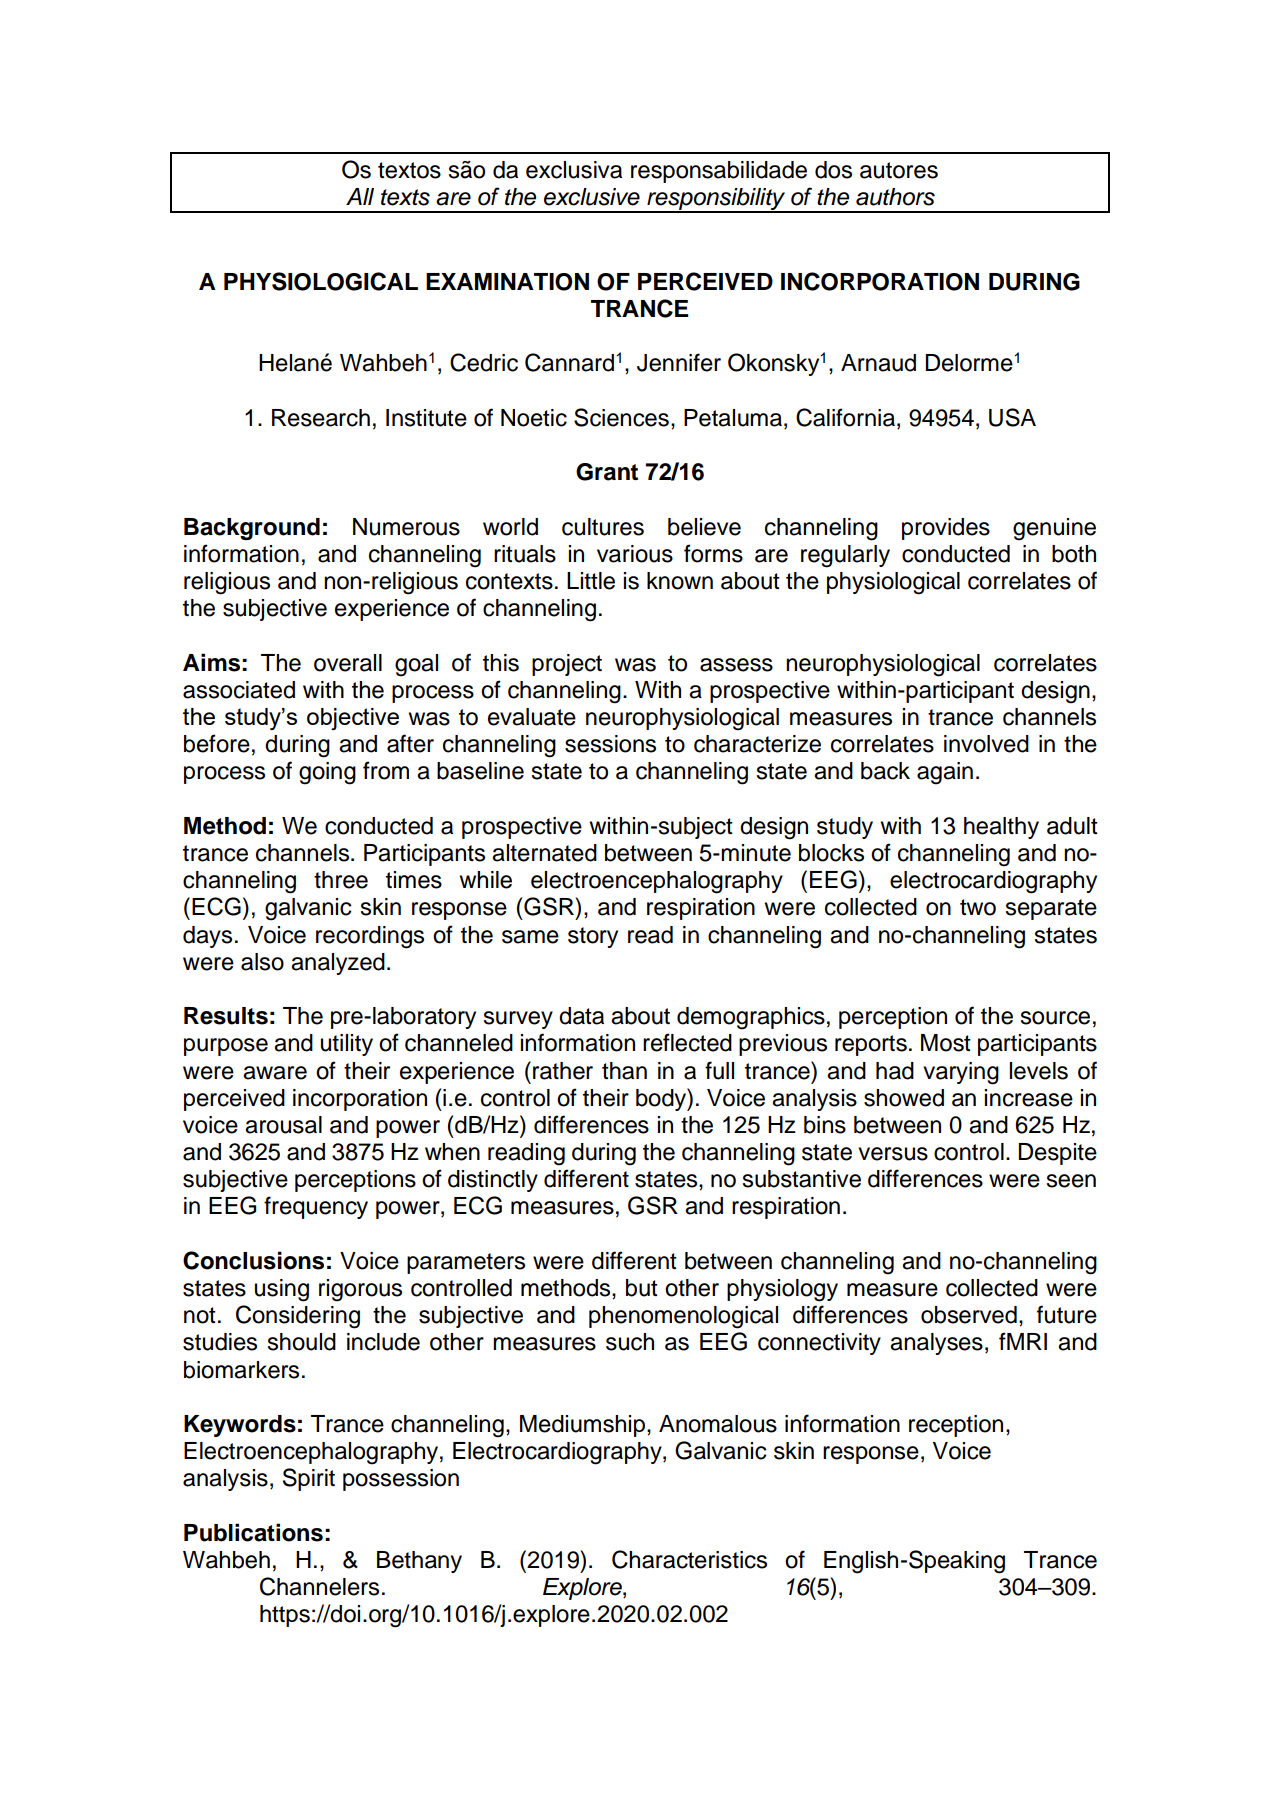  What do you see at coordinates (309, 1479) in the screenshot?
I see `Spirit` at bounding box center [309, 1479].
